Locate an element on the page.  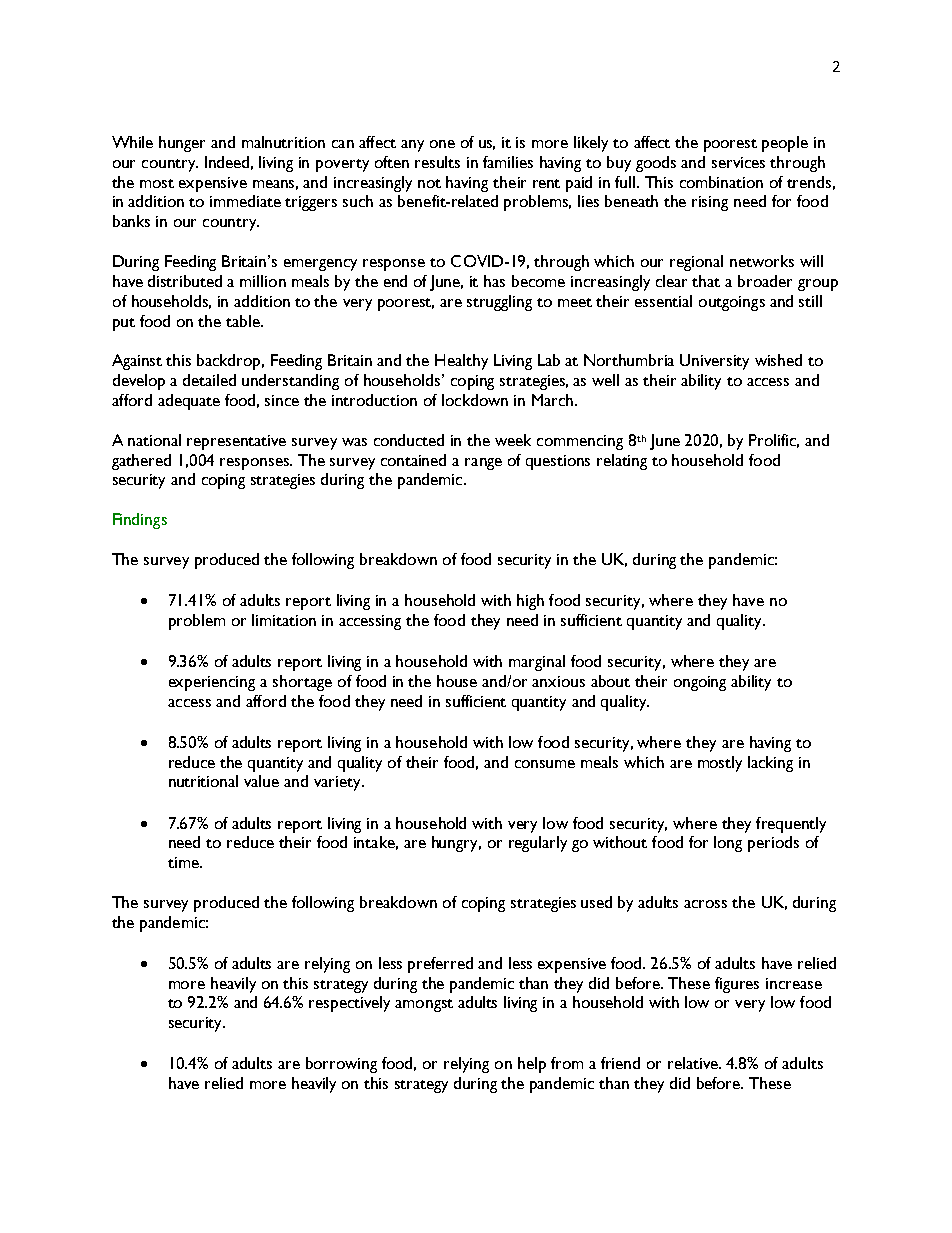
amongst is located at coordinates (424, 1005).
